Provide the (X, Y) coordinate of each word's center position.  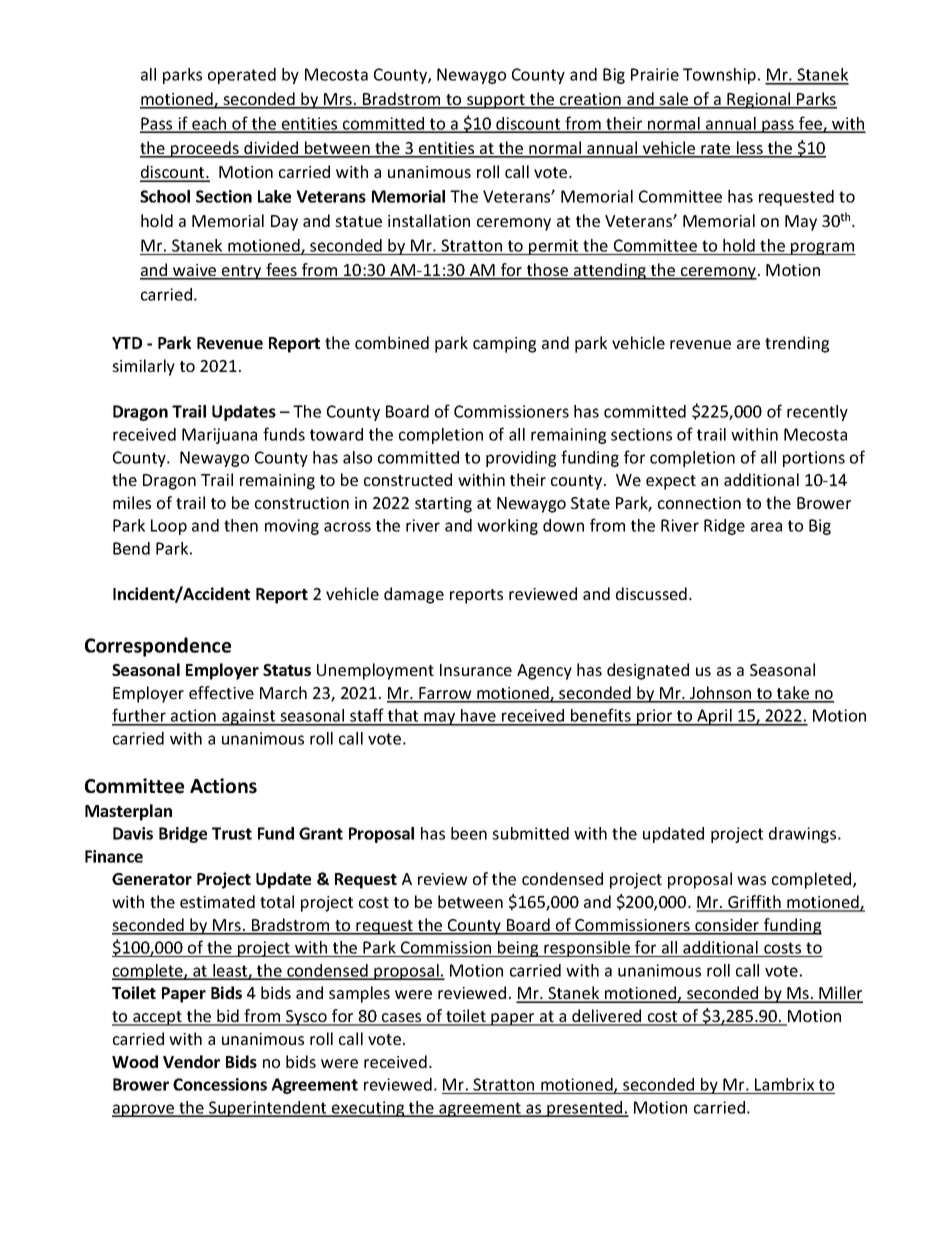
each (209, 124)
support (496, 101)
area (766, 527)
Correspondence (158, 647)
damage (414, 595)
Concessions (220, 1084)
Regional (759, 100)
